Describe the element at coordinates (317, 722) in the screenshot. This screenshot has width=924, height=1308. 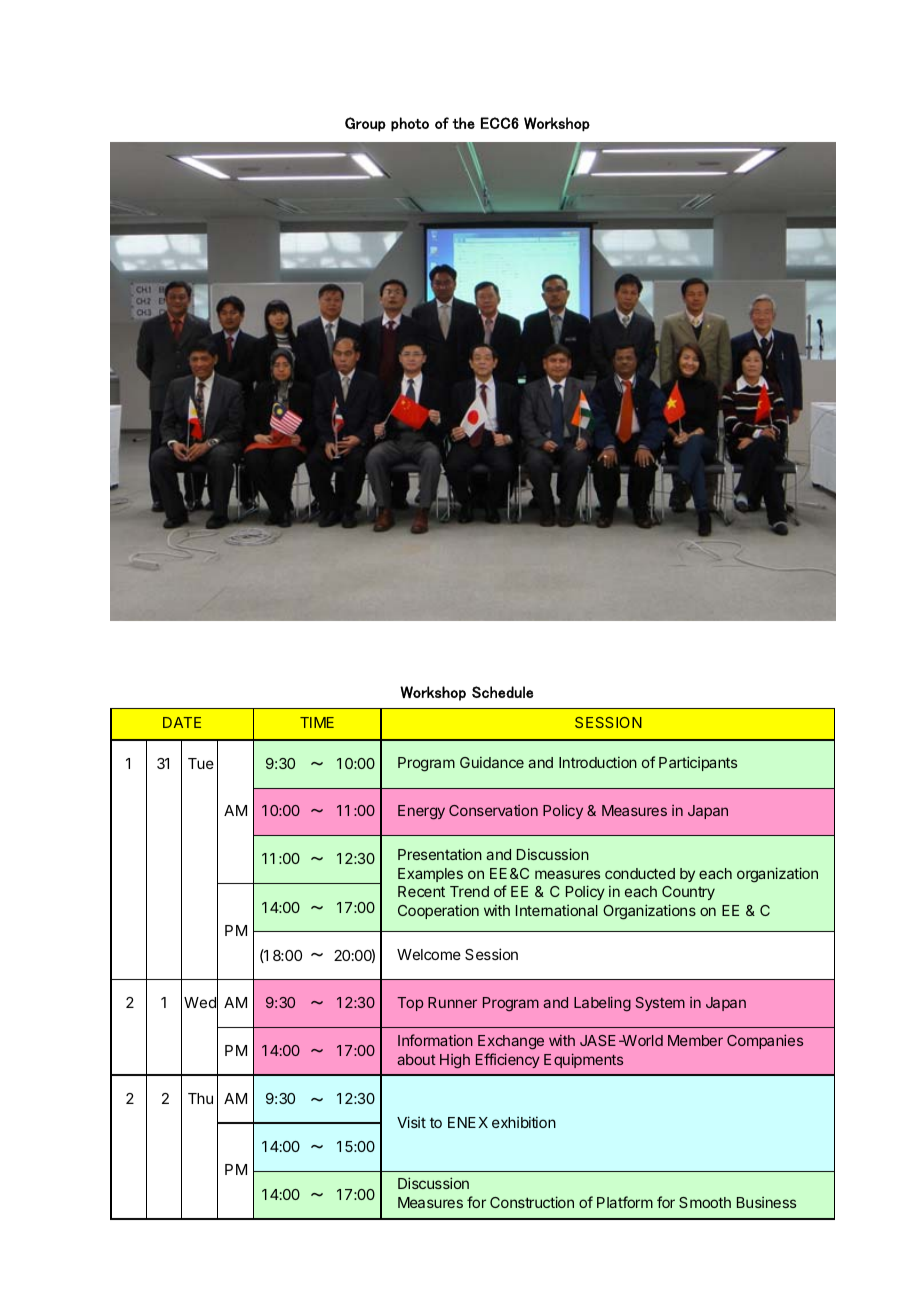
I see `TIME` at that location.
